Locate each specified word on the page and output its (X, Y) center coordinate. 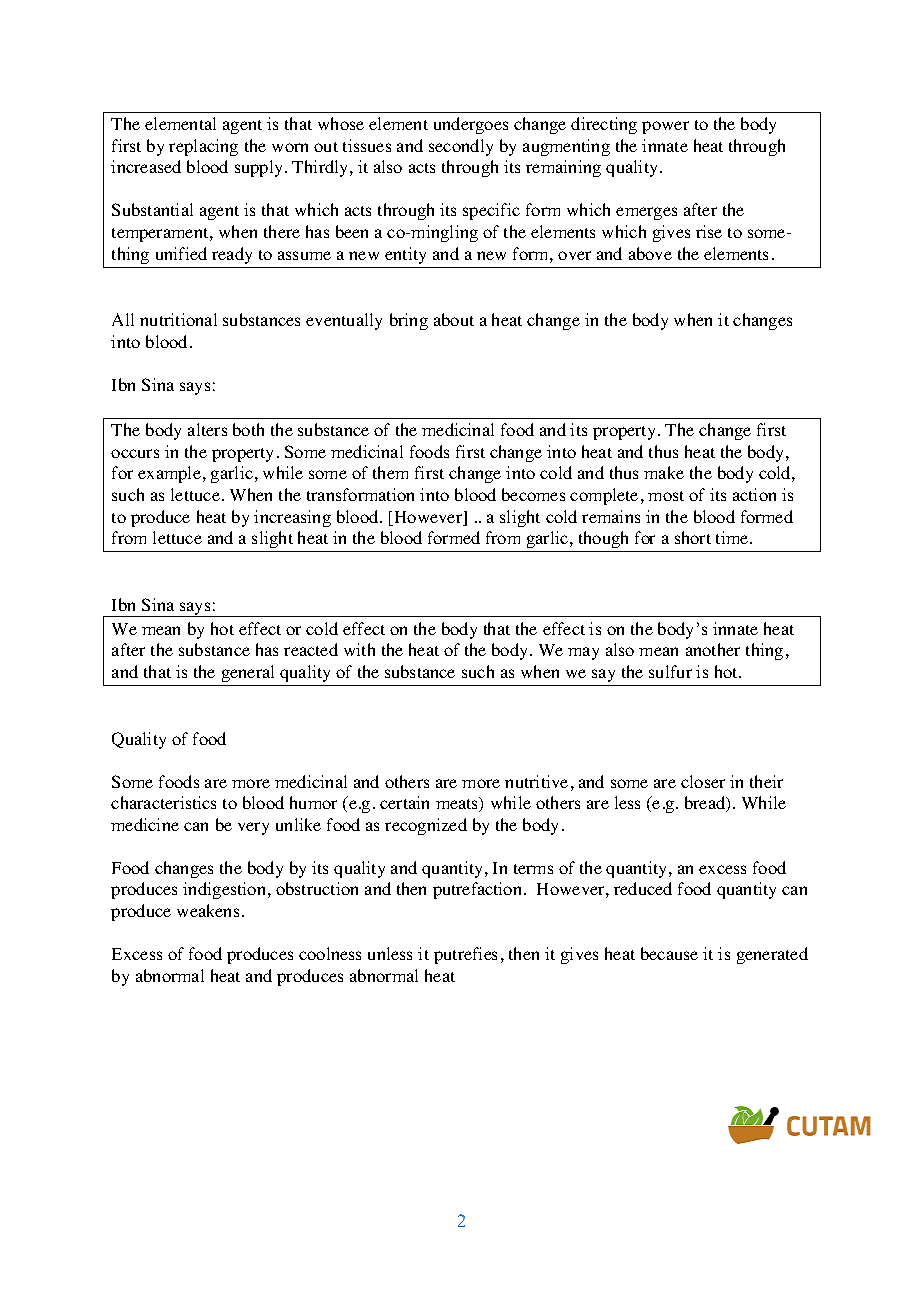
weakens (208, 910)
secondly (461, 147)
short (693, 537)
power (665, 127)
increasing (292, 518)
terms (533, 869)
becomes (533, 494)
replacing (203, 147)
